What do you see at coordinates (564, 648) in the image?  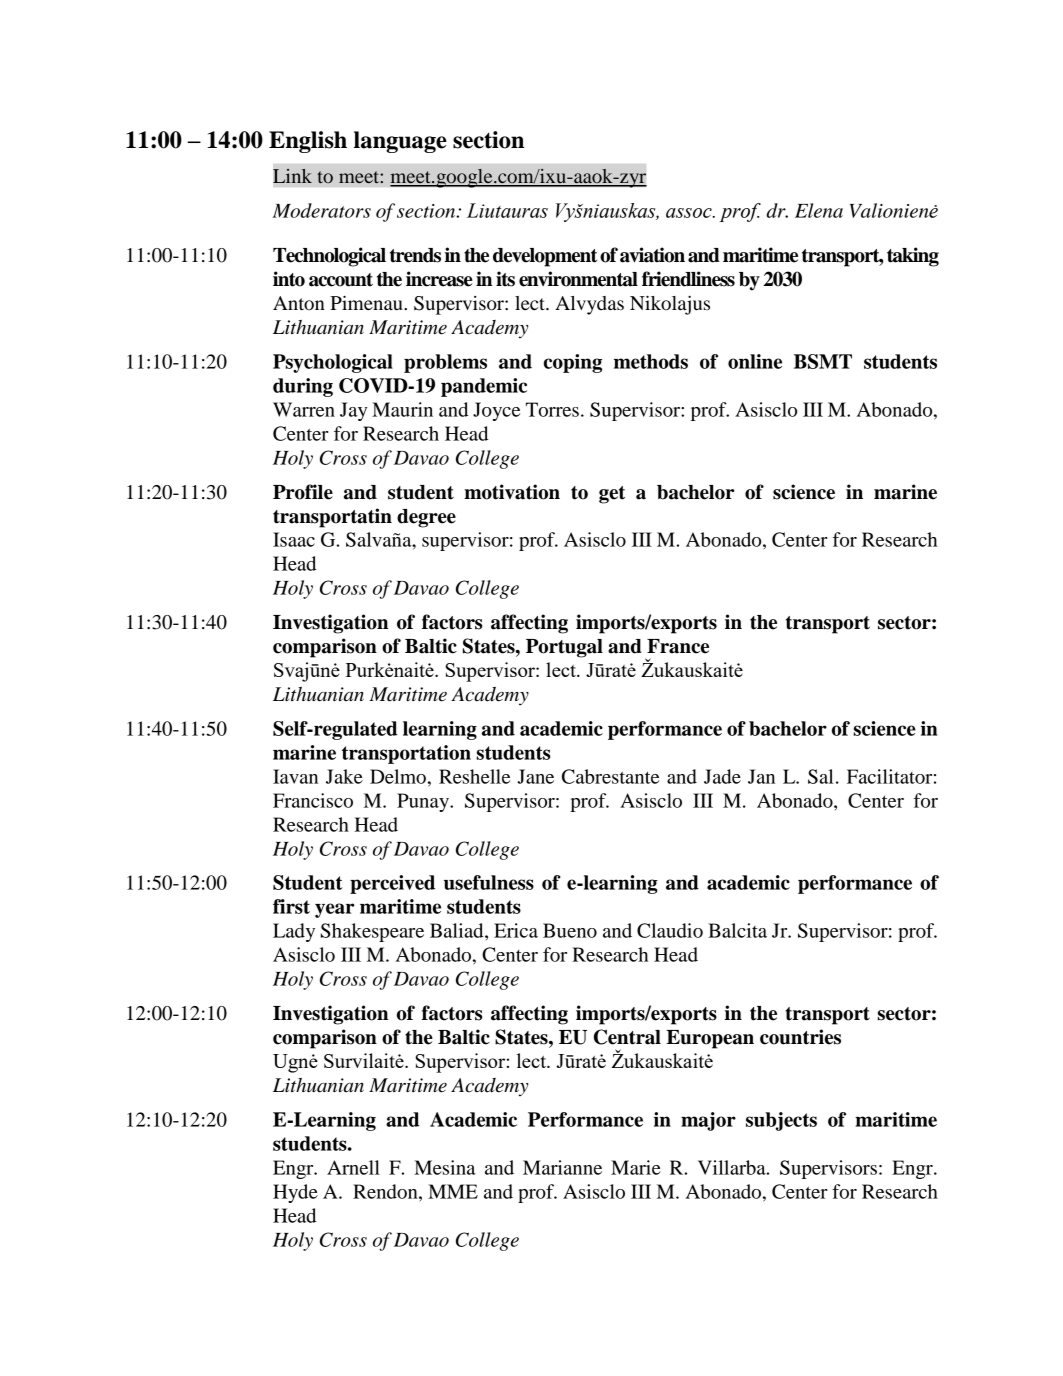 I see `Portugal` at bounding box center [564, 648].
